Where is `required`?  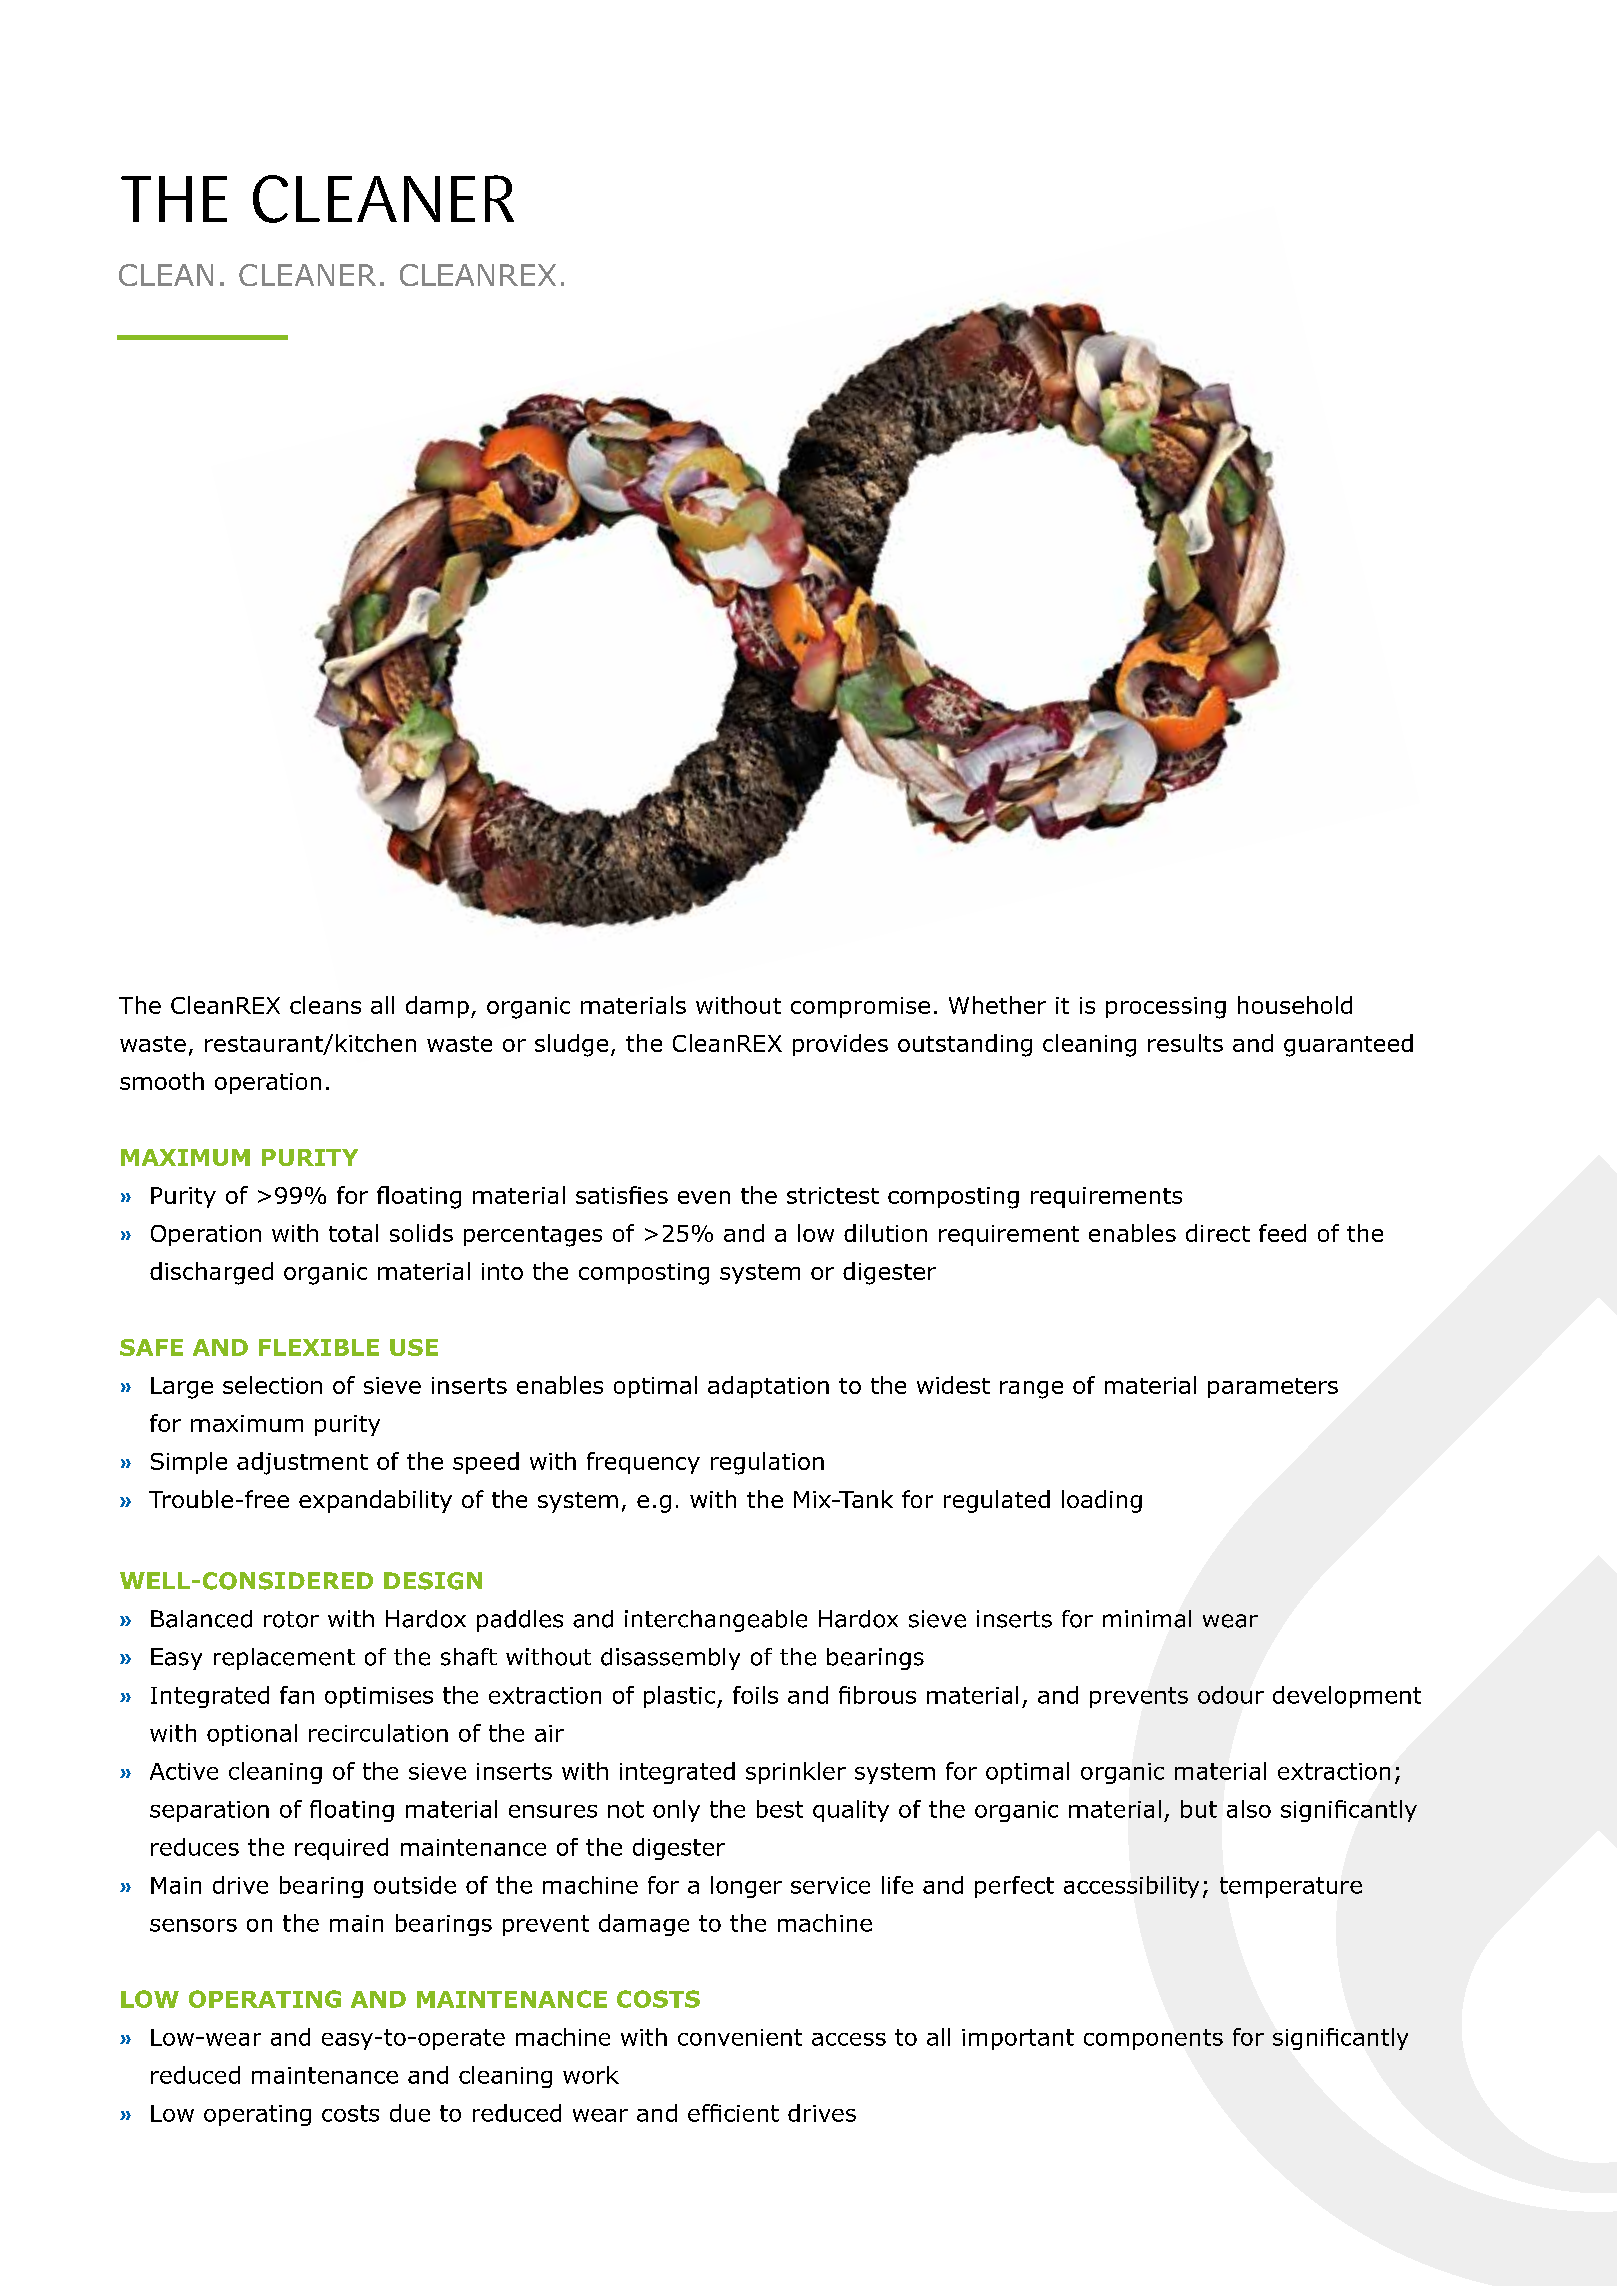 required is located at coordinates (341, 1849).
